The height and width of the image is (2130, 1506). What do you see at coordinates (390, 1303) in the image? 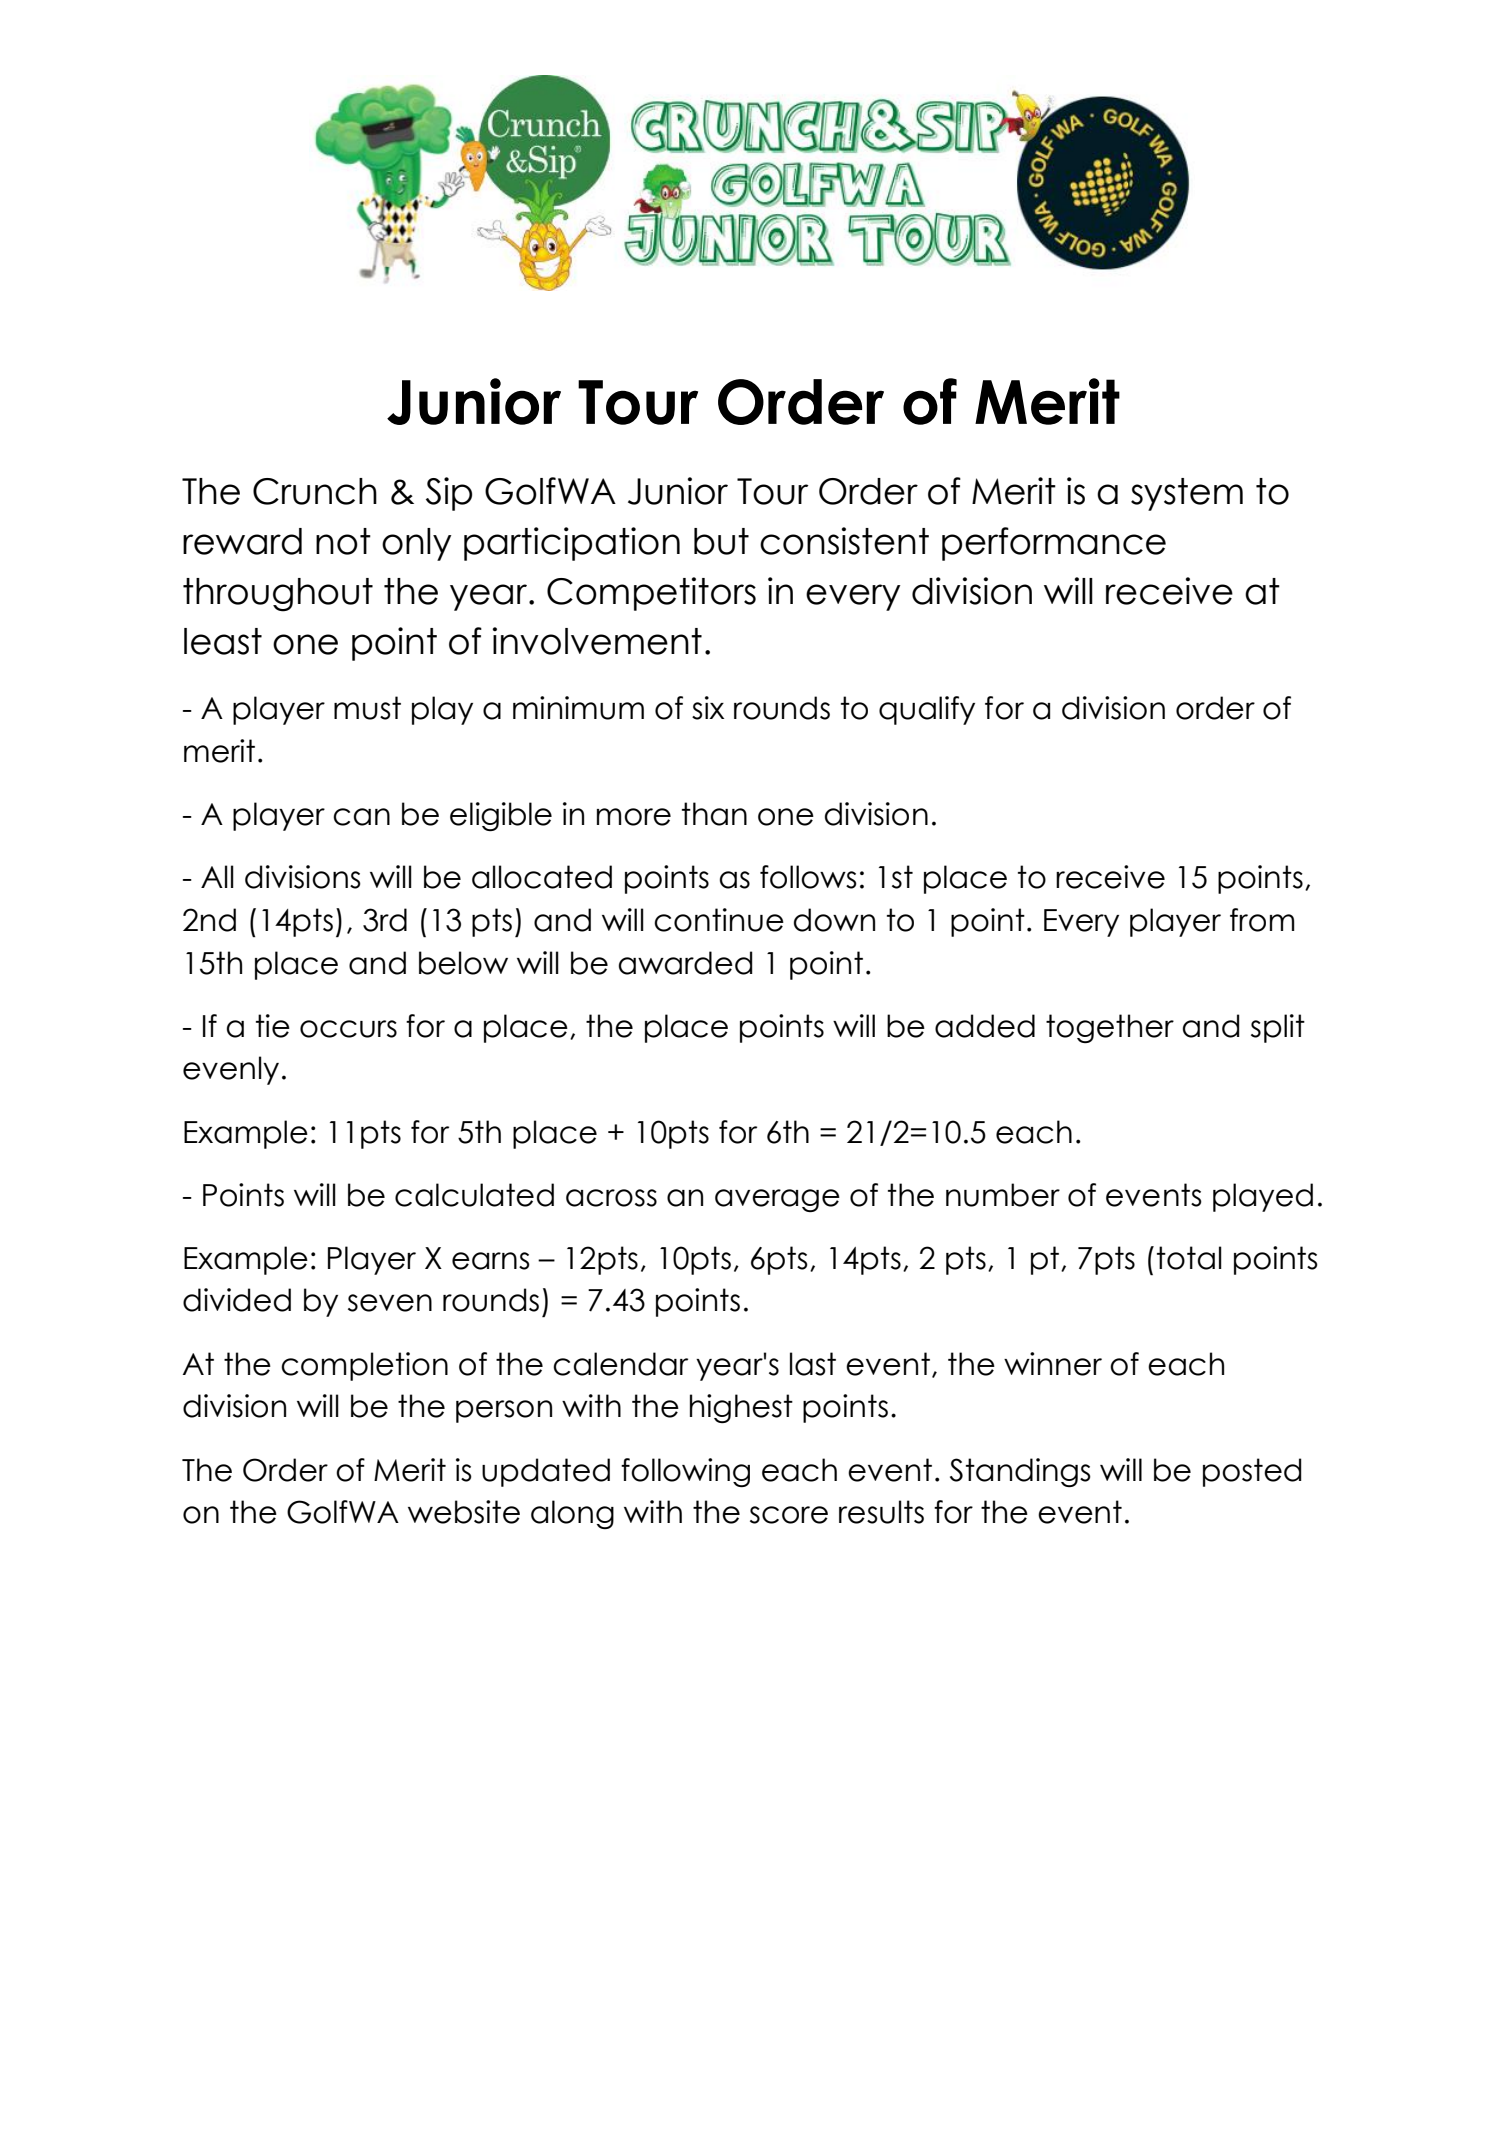
I see `seven` at bounding box center [390, 1303].
